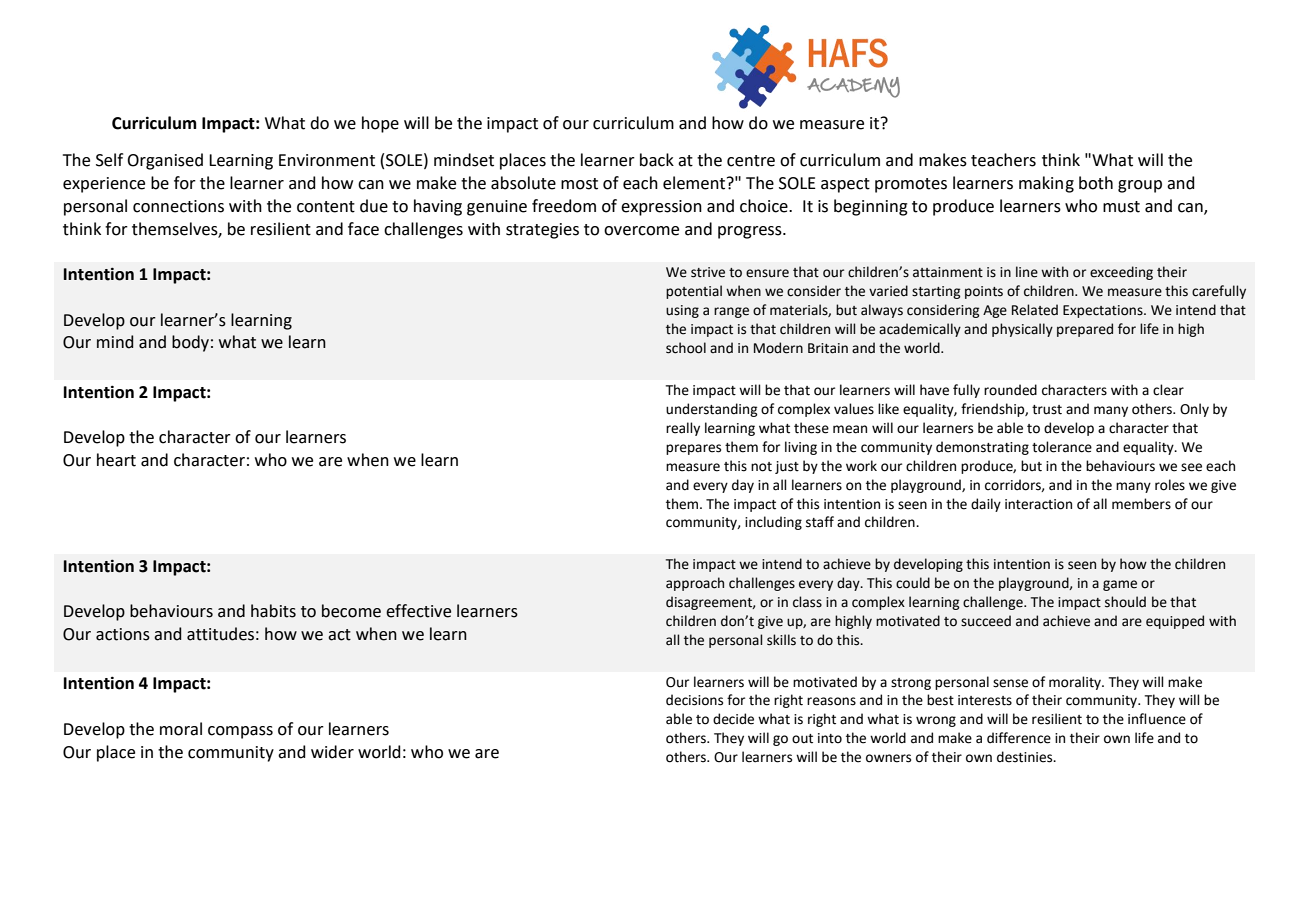  Describe the element at coordinates (1096, 183) in the screenshot. I see `both` at that location.
